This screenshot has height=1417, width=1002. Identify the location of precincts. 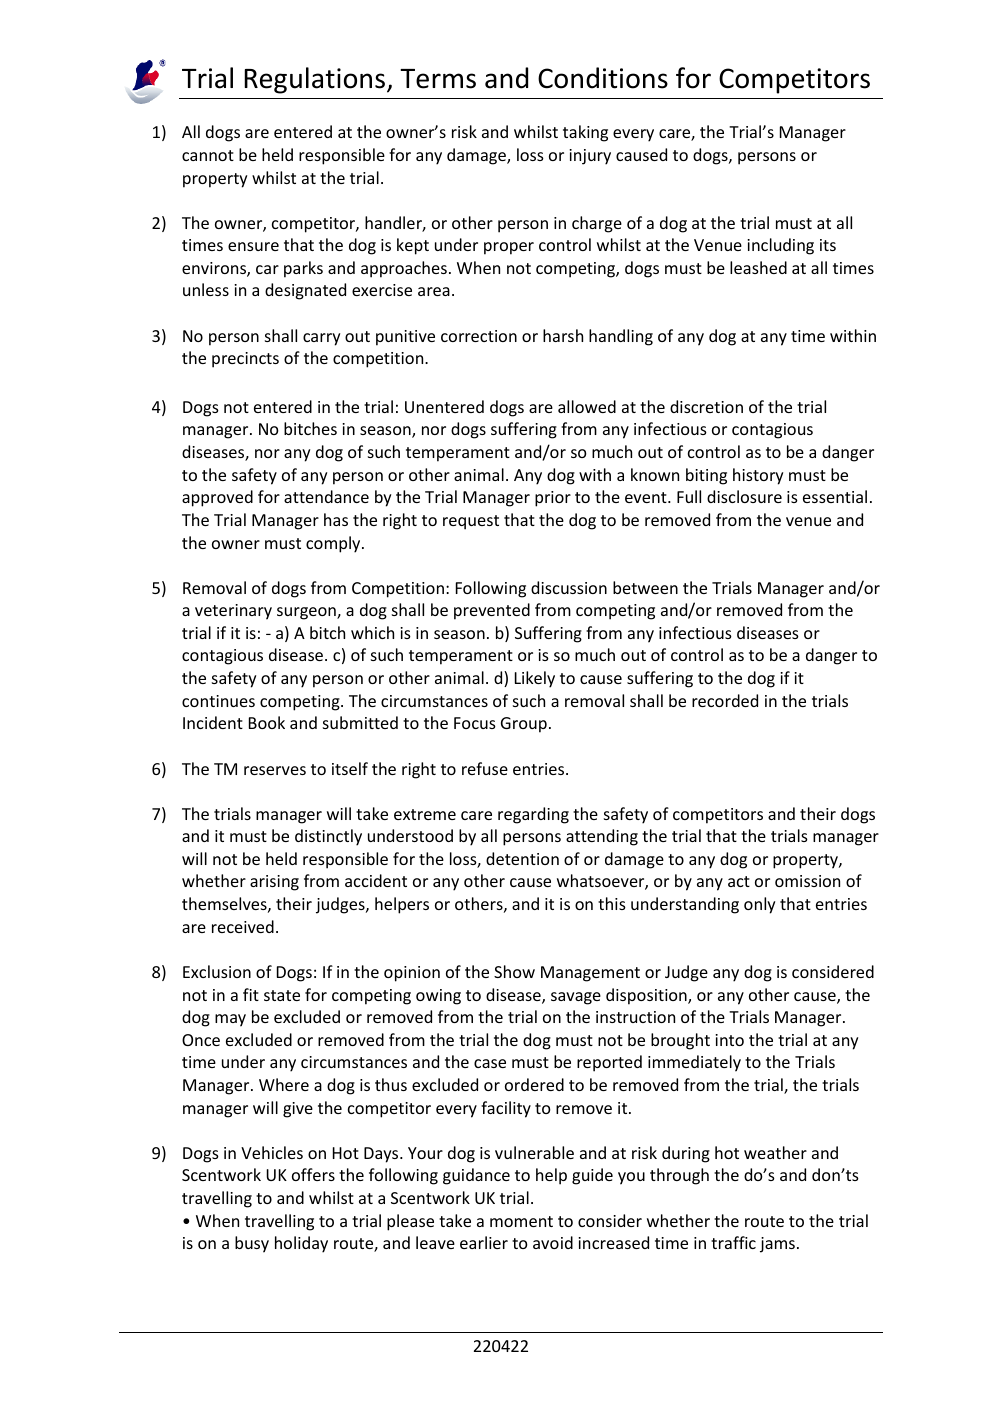
(245, 360).
